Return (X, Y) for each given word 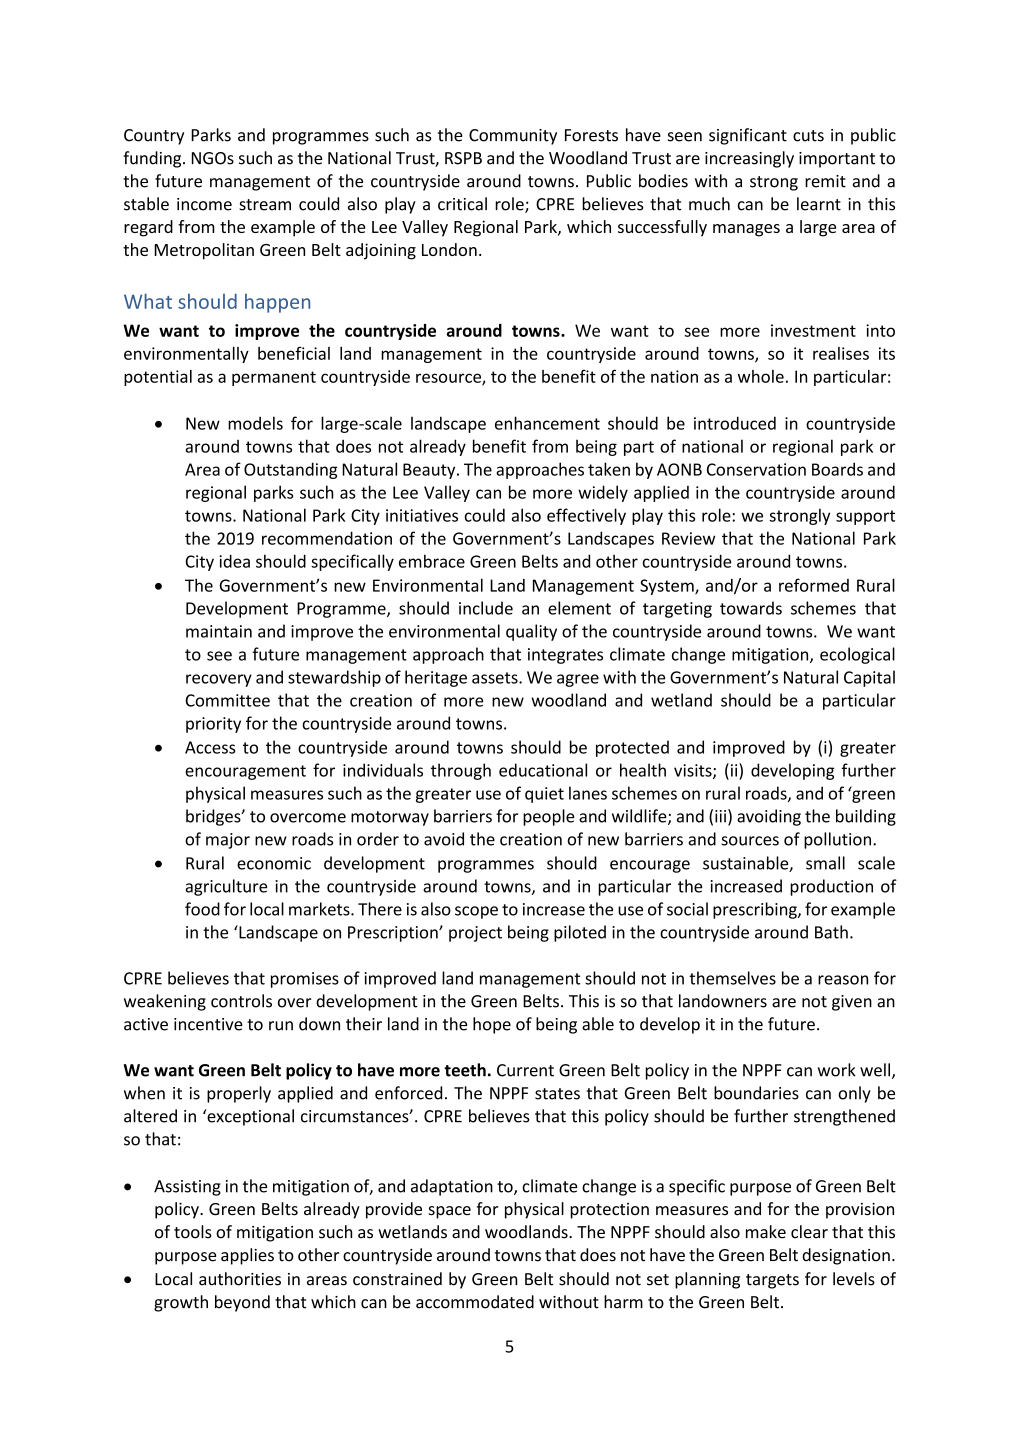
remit (825, 181)
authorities (240, 1279)
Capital (869, 678)
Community (513, 137)
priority (213, 725)
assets (496, 678)
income (204, 204)
